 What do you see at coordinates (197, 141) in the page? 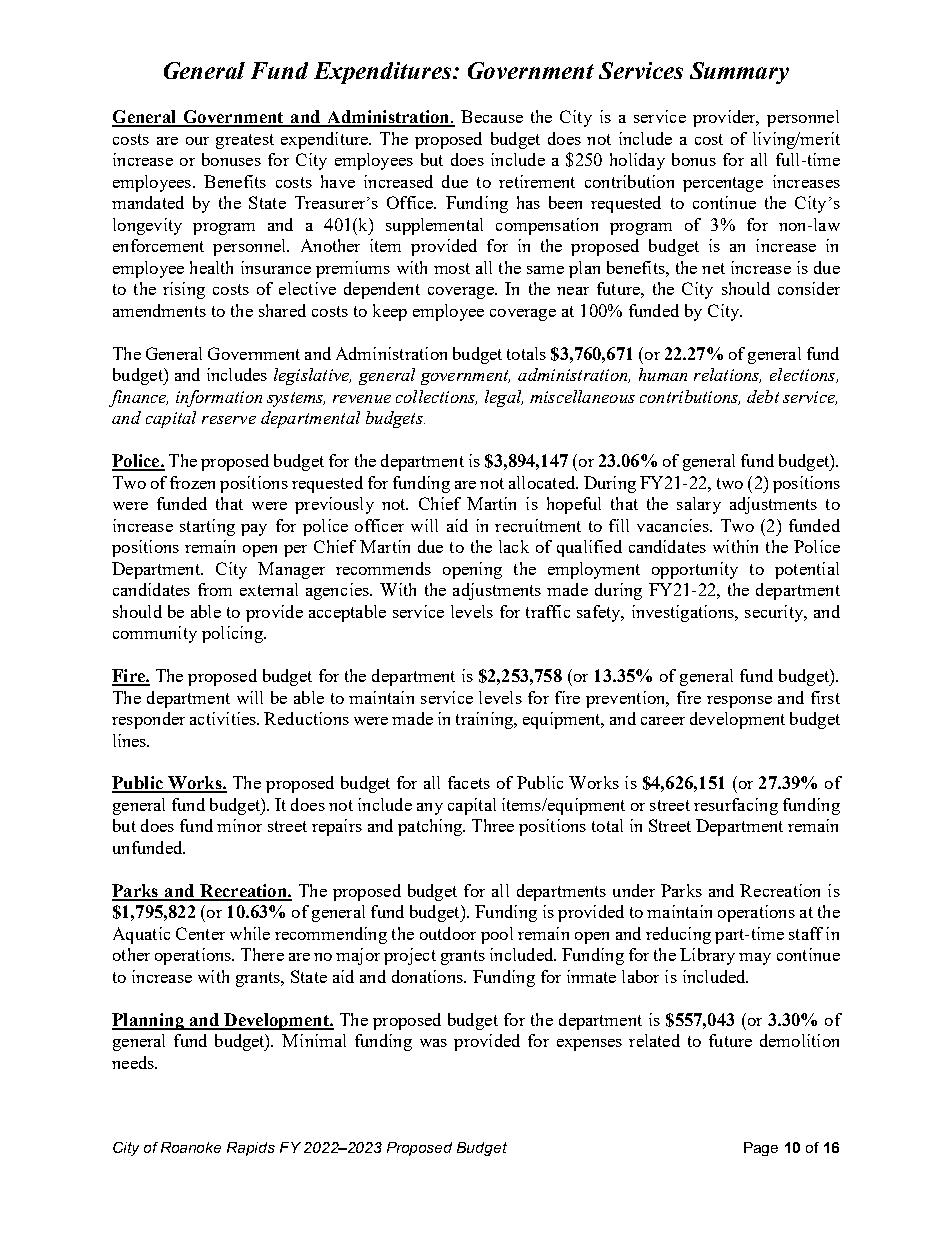
I see `our` at bounding box center [197, 141].
